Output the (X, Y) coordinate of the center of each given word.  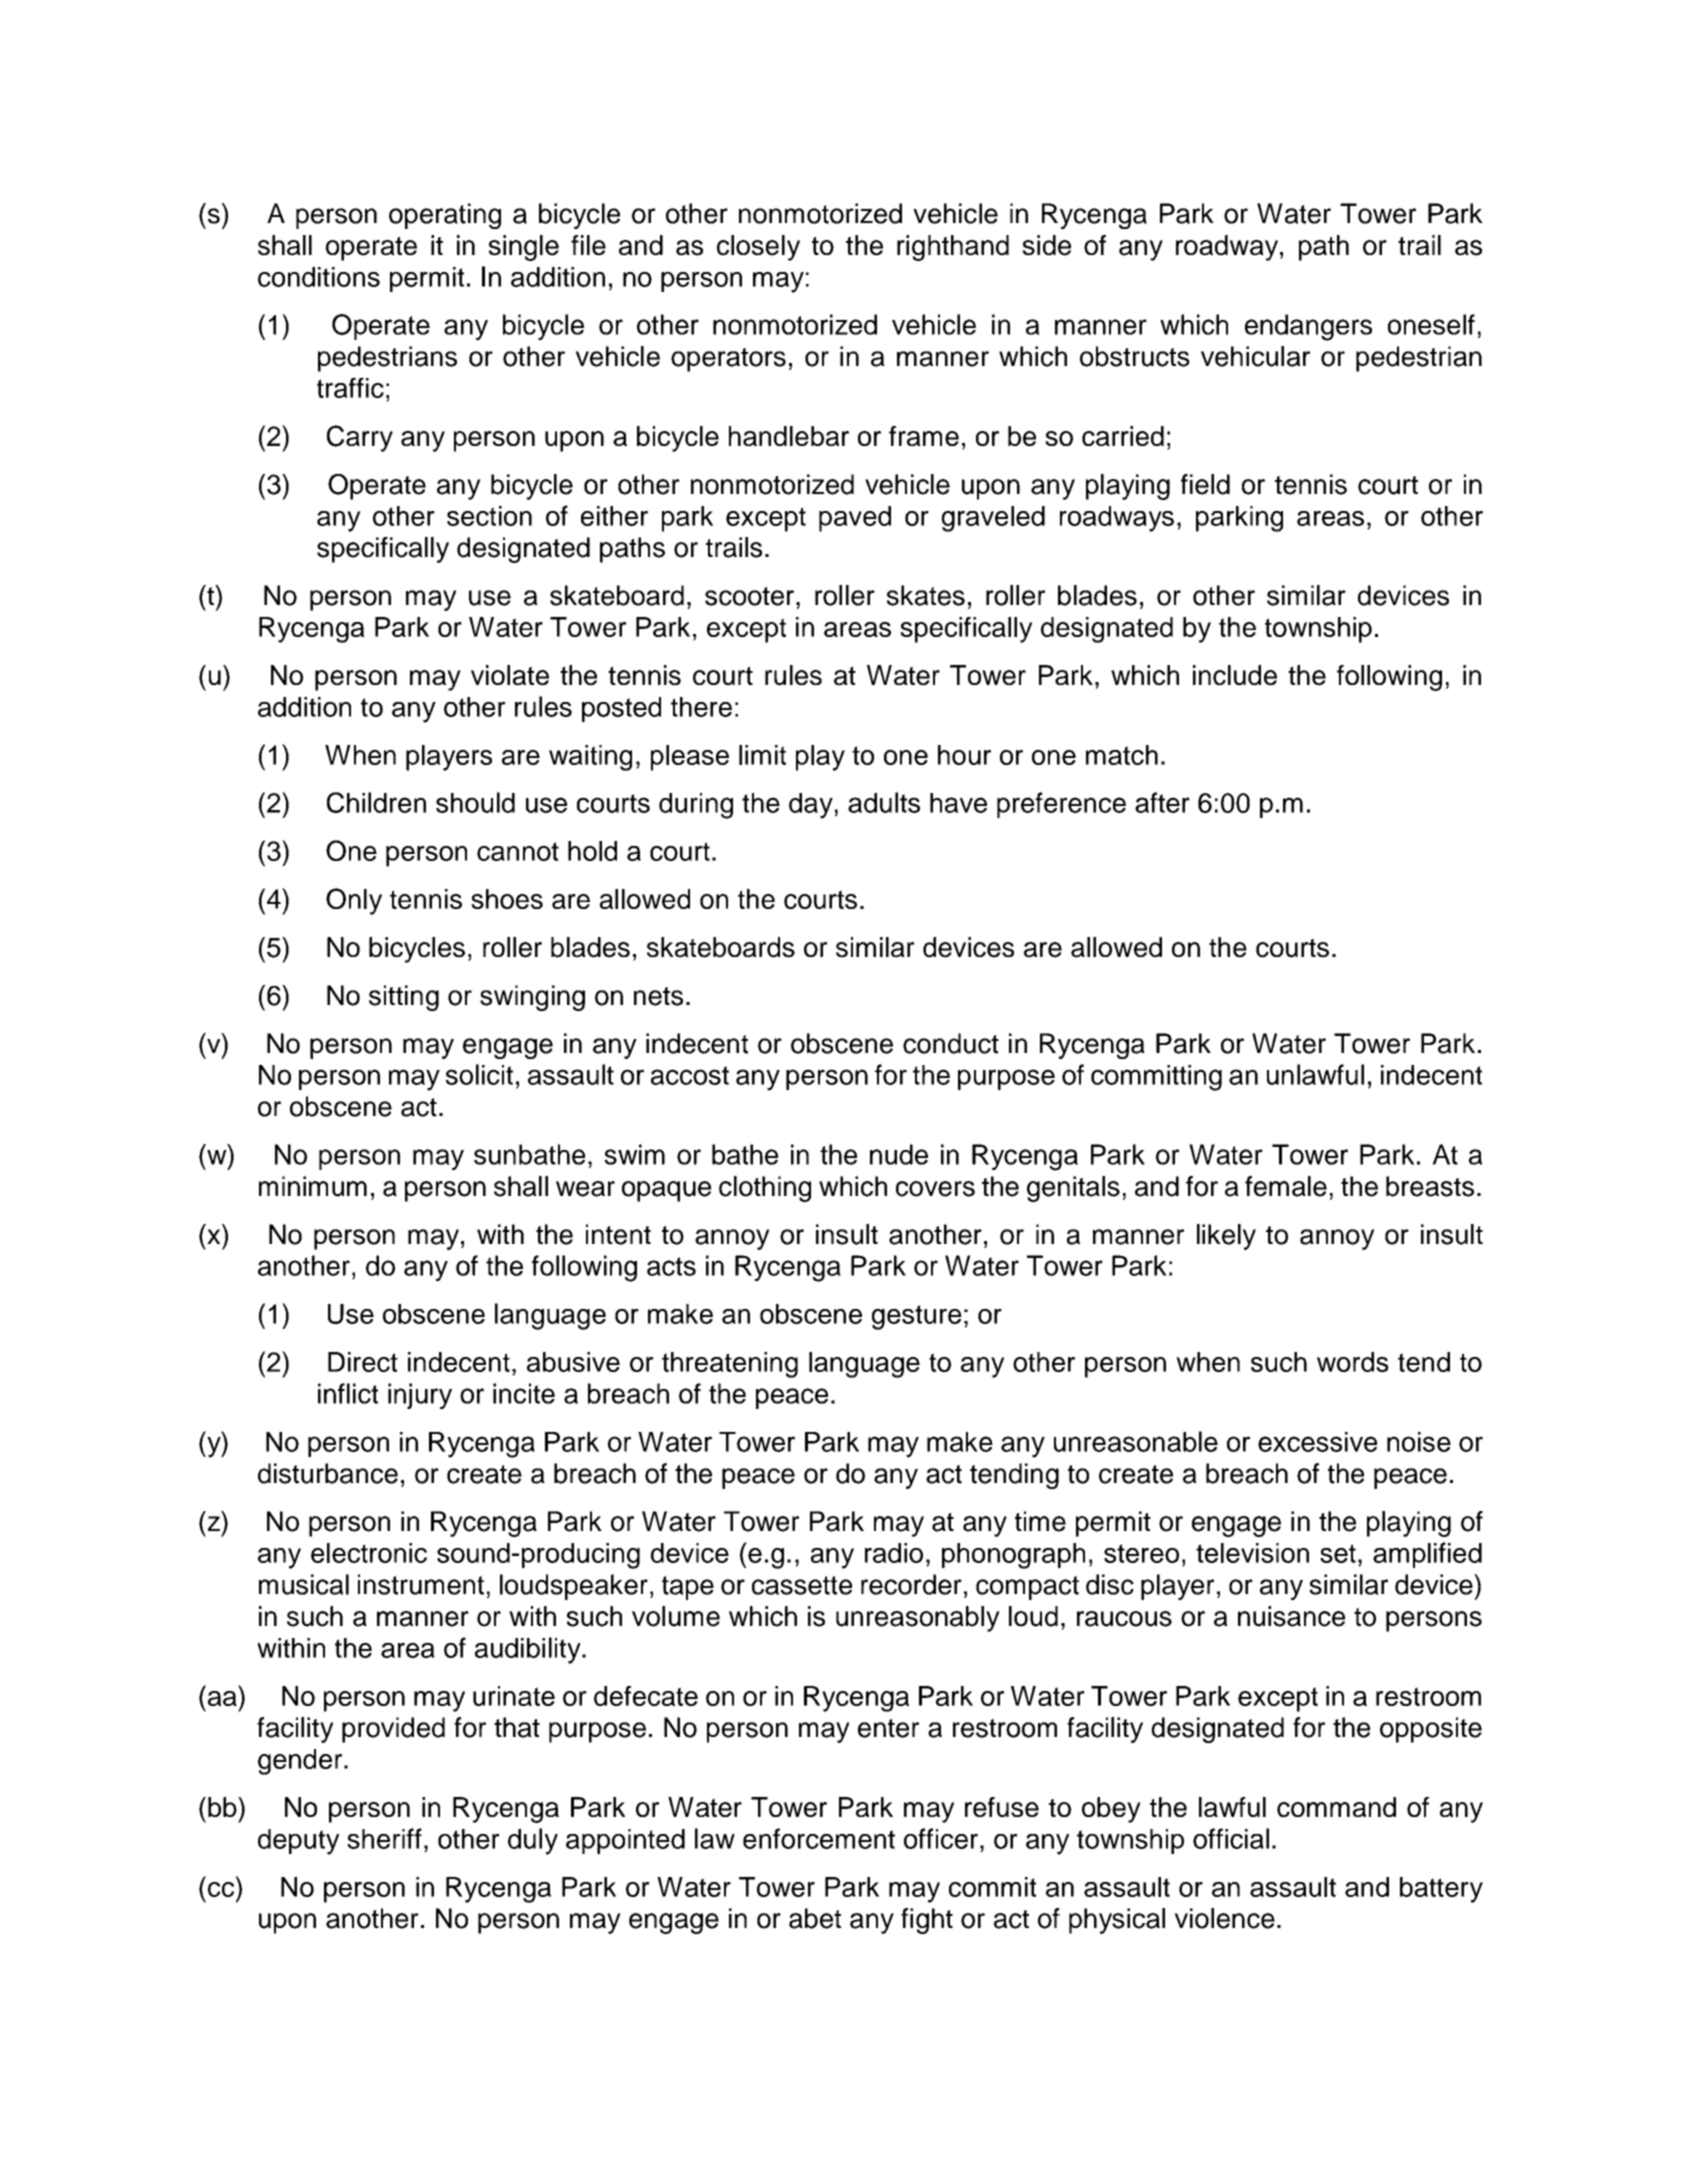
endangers (1308, 327)
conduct (951, 1043)
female (1286, 1186)
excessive (1317, 1442)
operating (445, 216)
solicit (479, 1074)
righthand (953, 248)
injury (420, 1396)
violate (510, 675)
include (1235, 675)
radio (894, 1553)
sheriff (384, 1838)
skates (926, 595)
